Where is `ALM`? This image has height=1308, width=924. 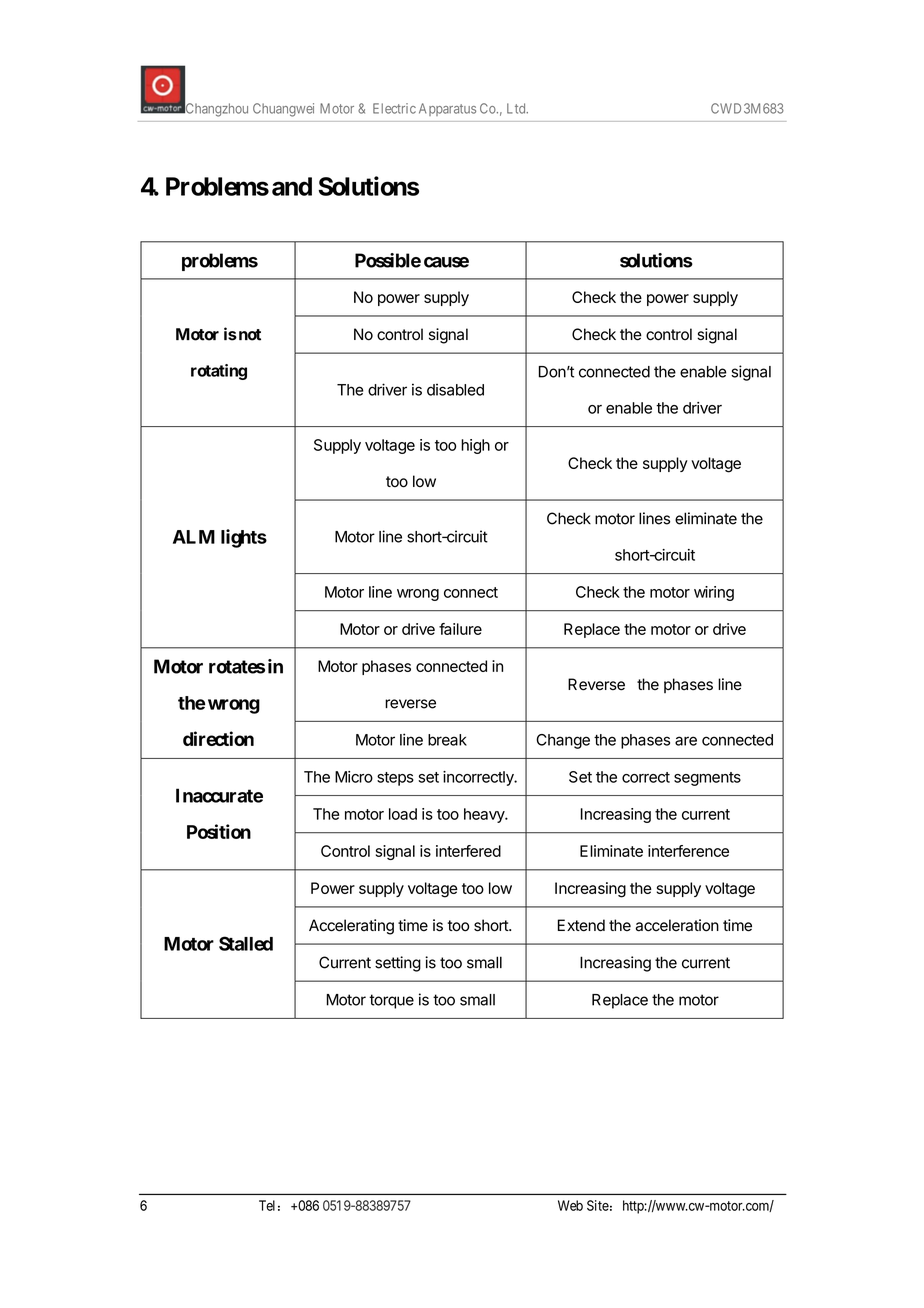
ALM is located at coordinates (194, 537).
